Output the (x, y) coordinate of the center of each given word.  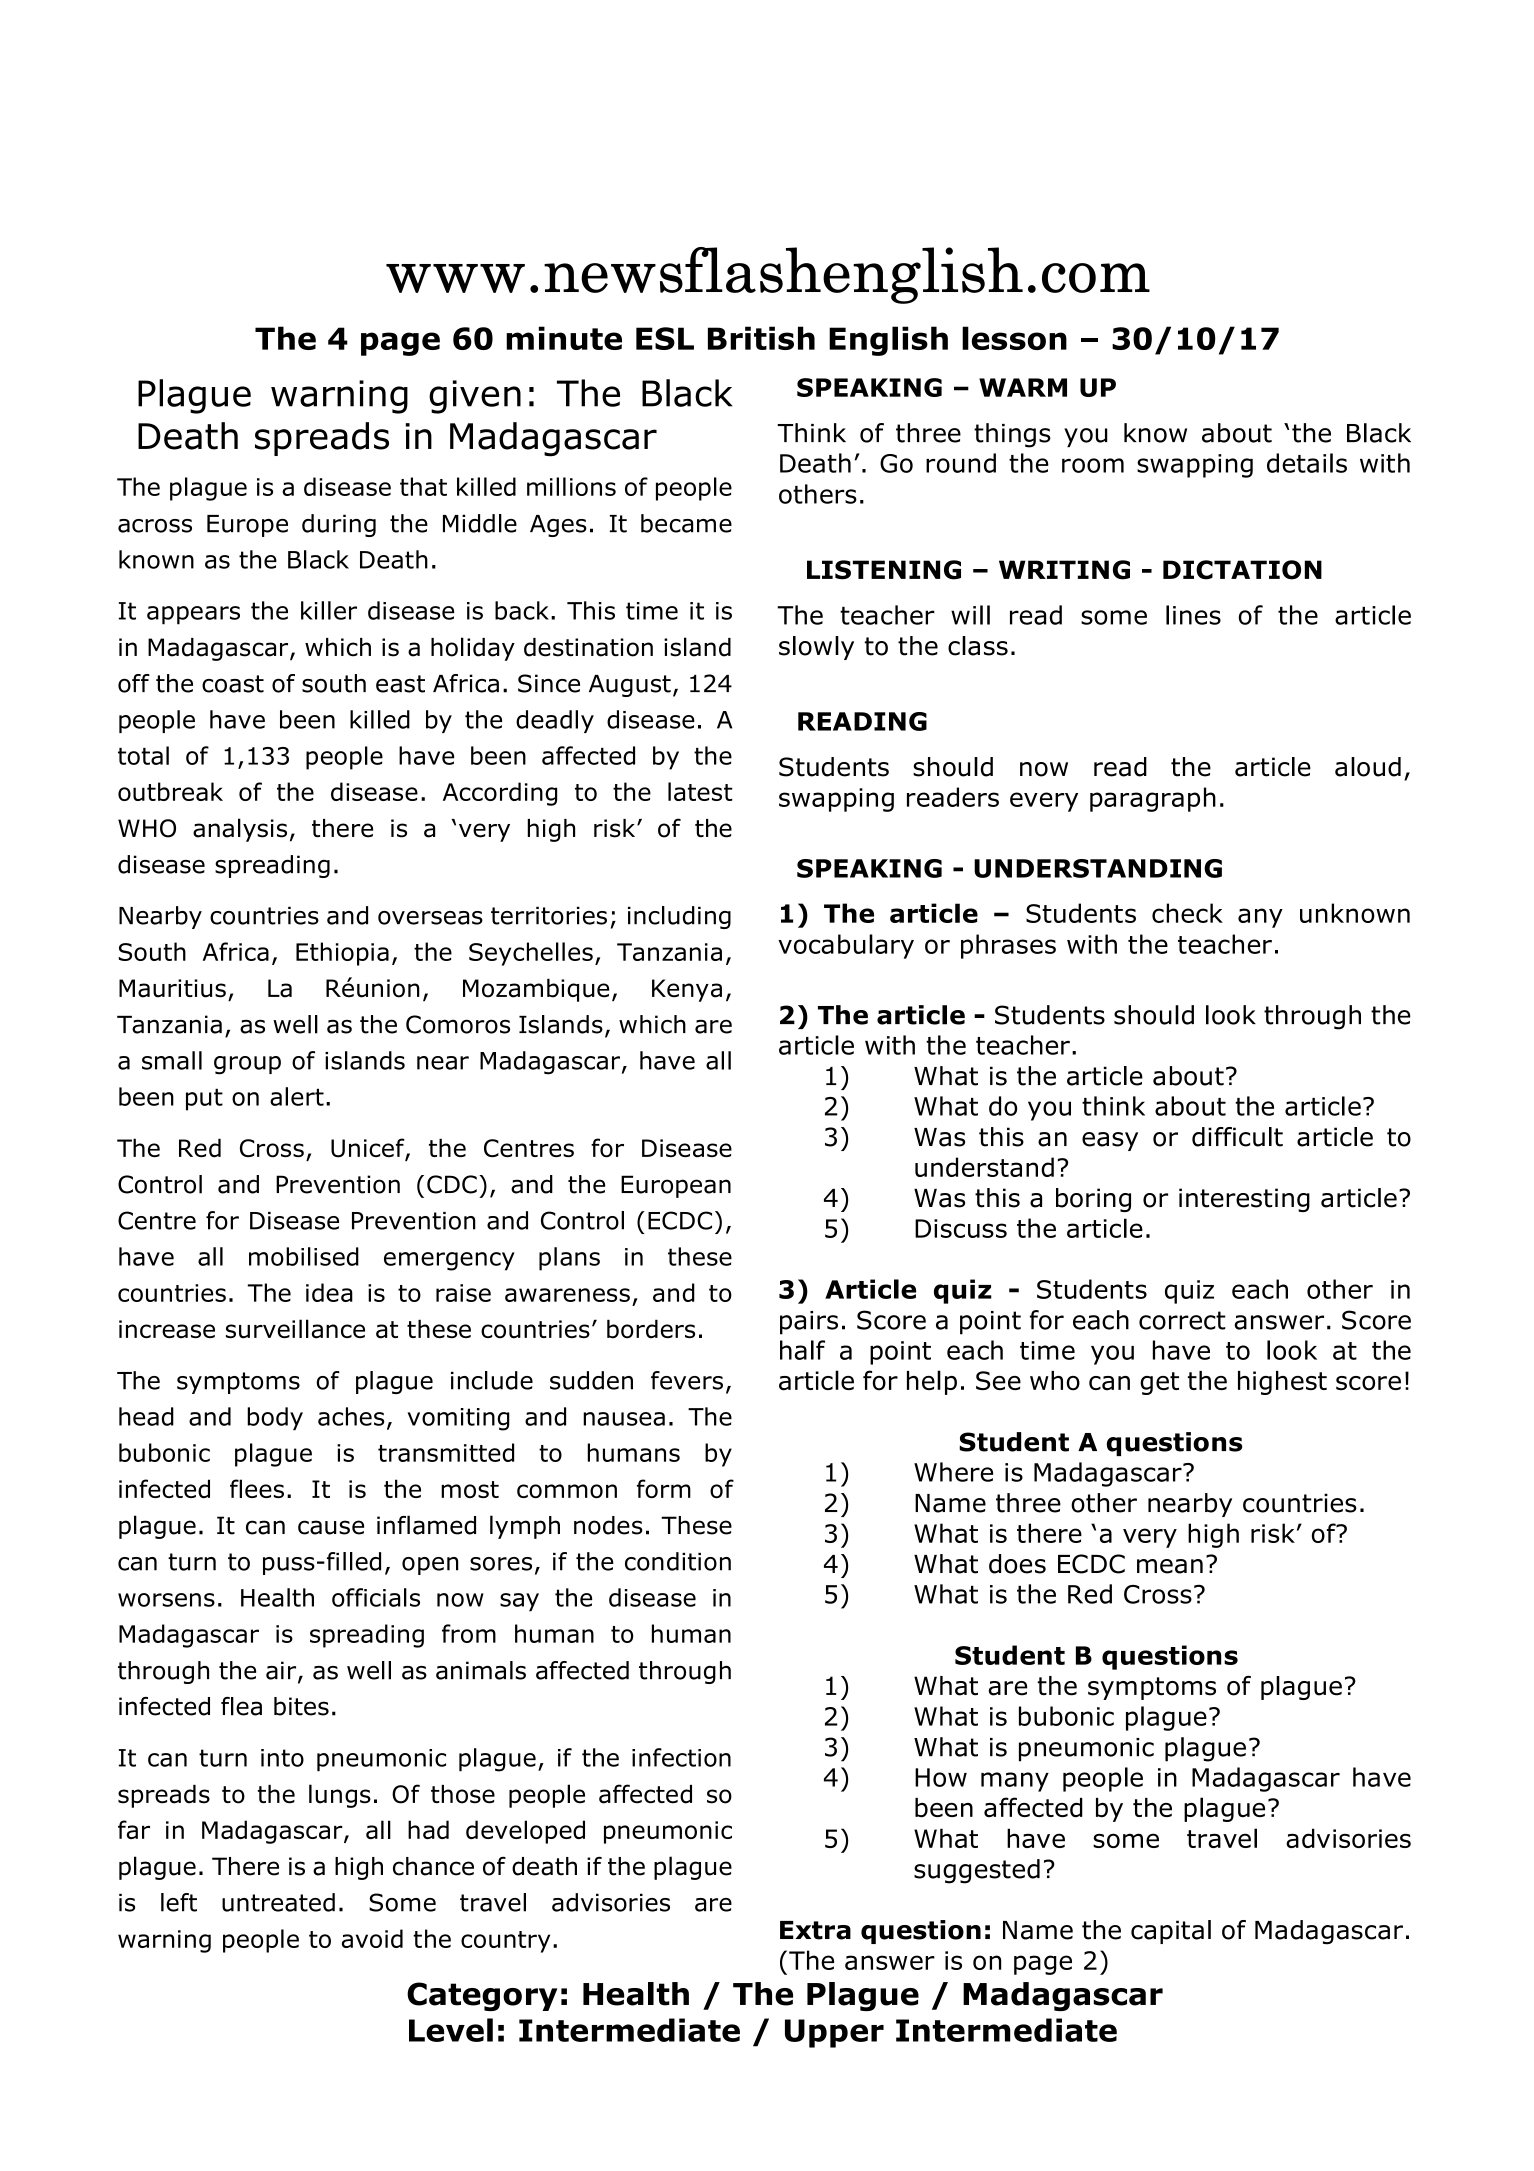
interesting (1244, 1200)
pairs (809, 1323)
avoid (372, 1938)
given (475, 397)
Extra (815, 1930)
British (761, 338)
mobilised (304, 1256)
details (1307, 463)
